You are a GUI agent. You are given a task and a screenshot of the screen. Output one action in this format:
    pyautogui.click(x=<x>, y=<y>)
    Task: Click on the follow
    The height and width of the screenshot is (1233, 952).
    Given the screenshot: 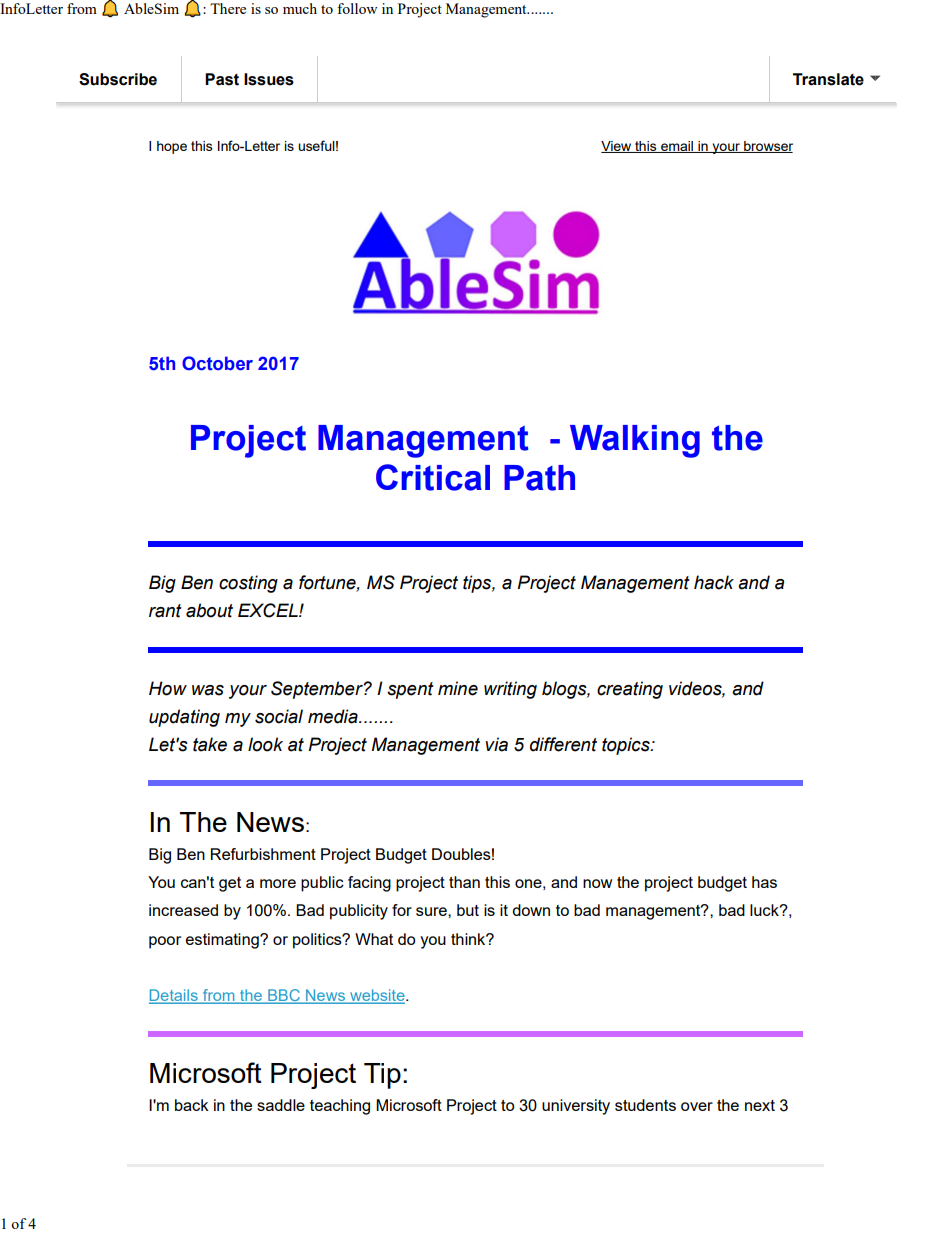 What is the action you would take?
    pyautogui.click(x=357, y=8)
